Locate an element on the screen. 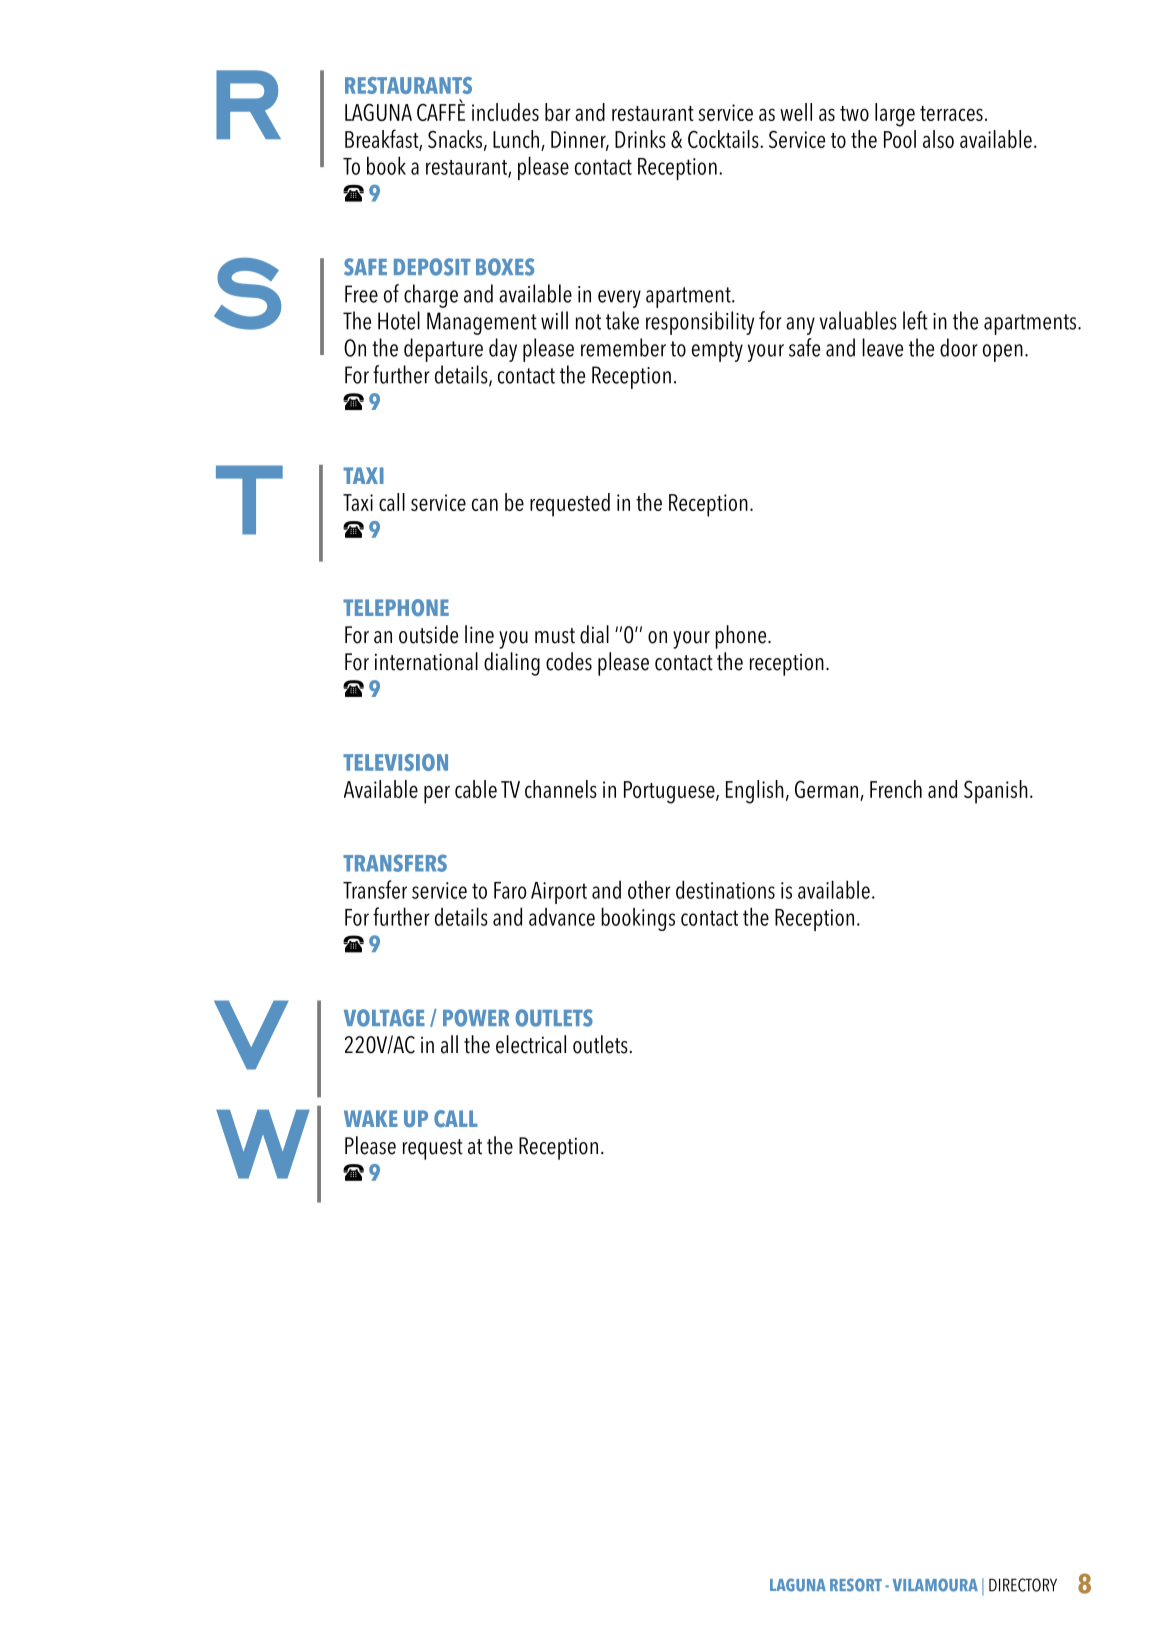 This screenshot has height=1644, width=1162. RESORT is located at coordinates (856, 1585).
